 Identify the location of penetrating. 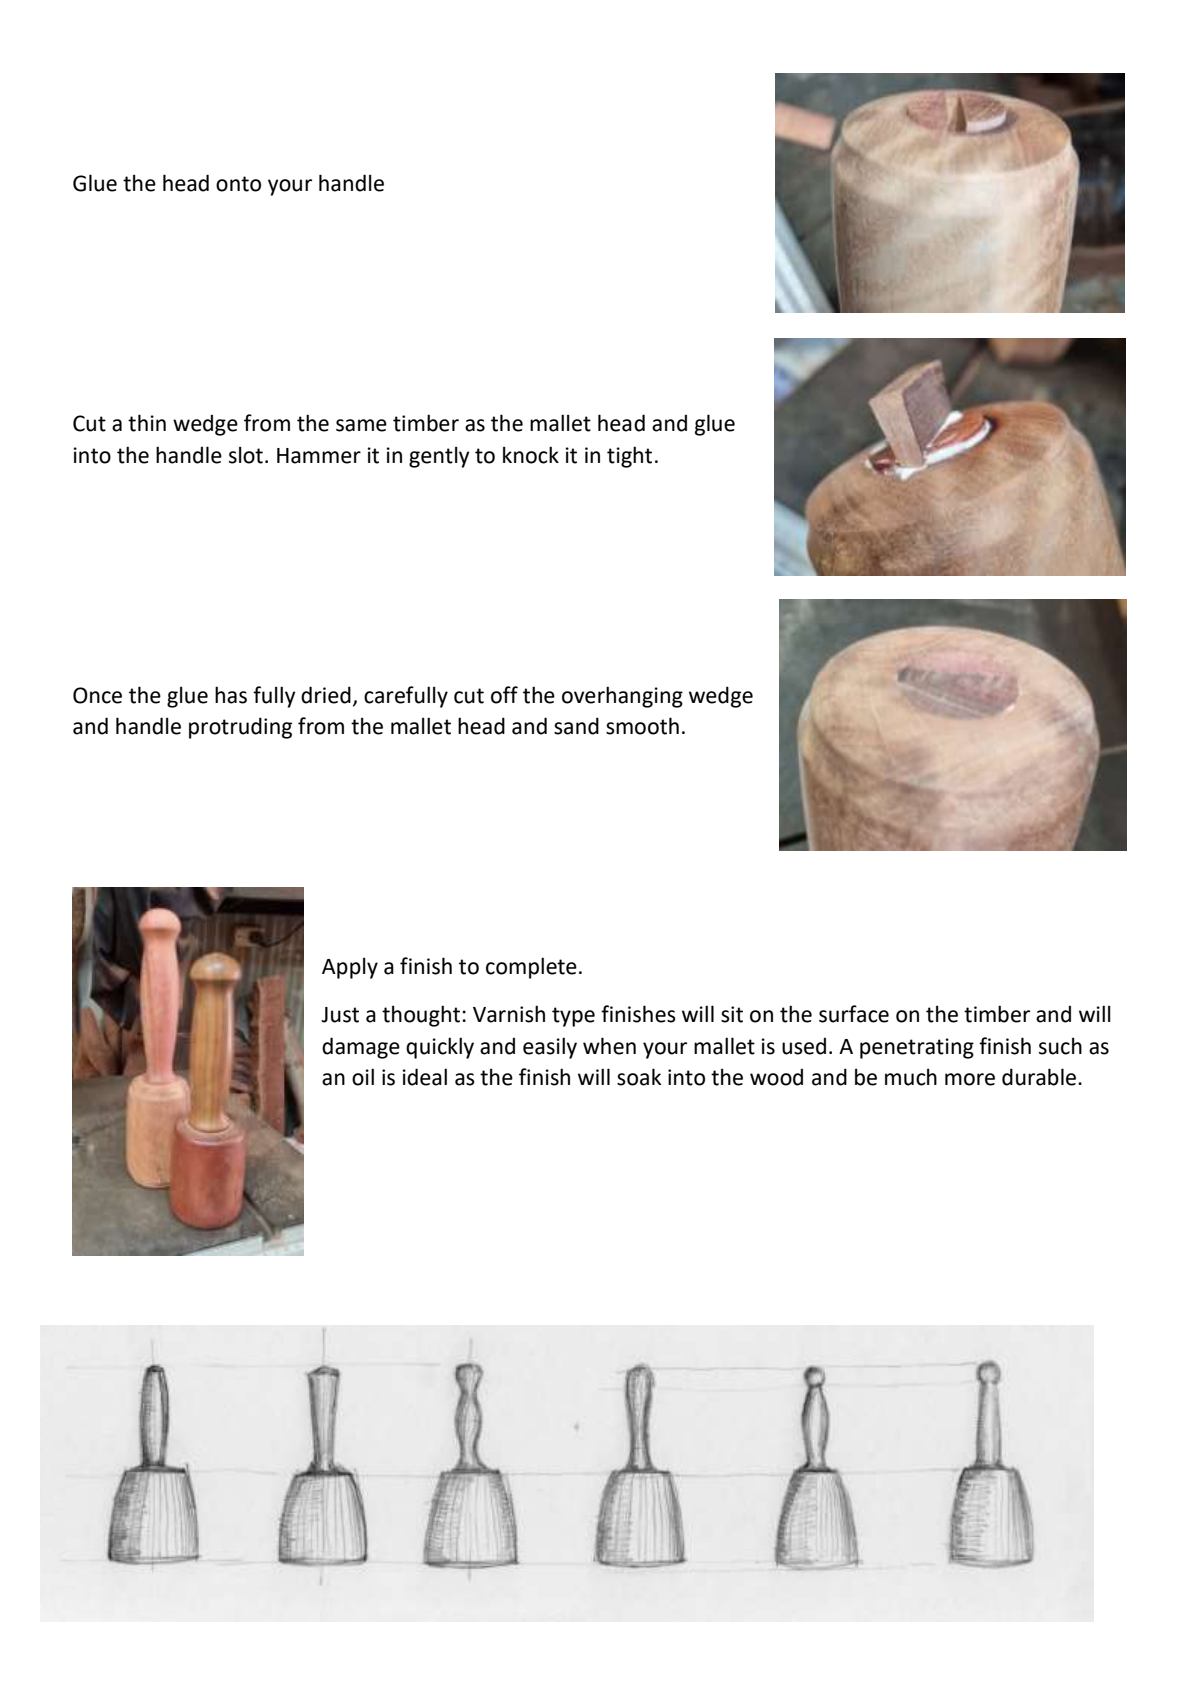
(917, 1048).
